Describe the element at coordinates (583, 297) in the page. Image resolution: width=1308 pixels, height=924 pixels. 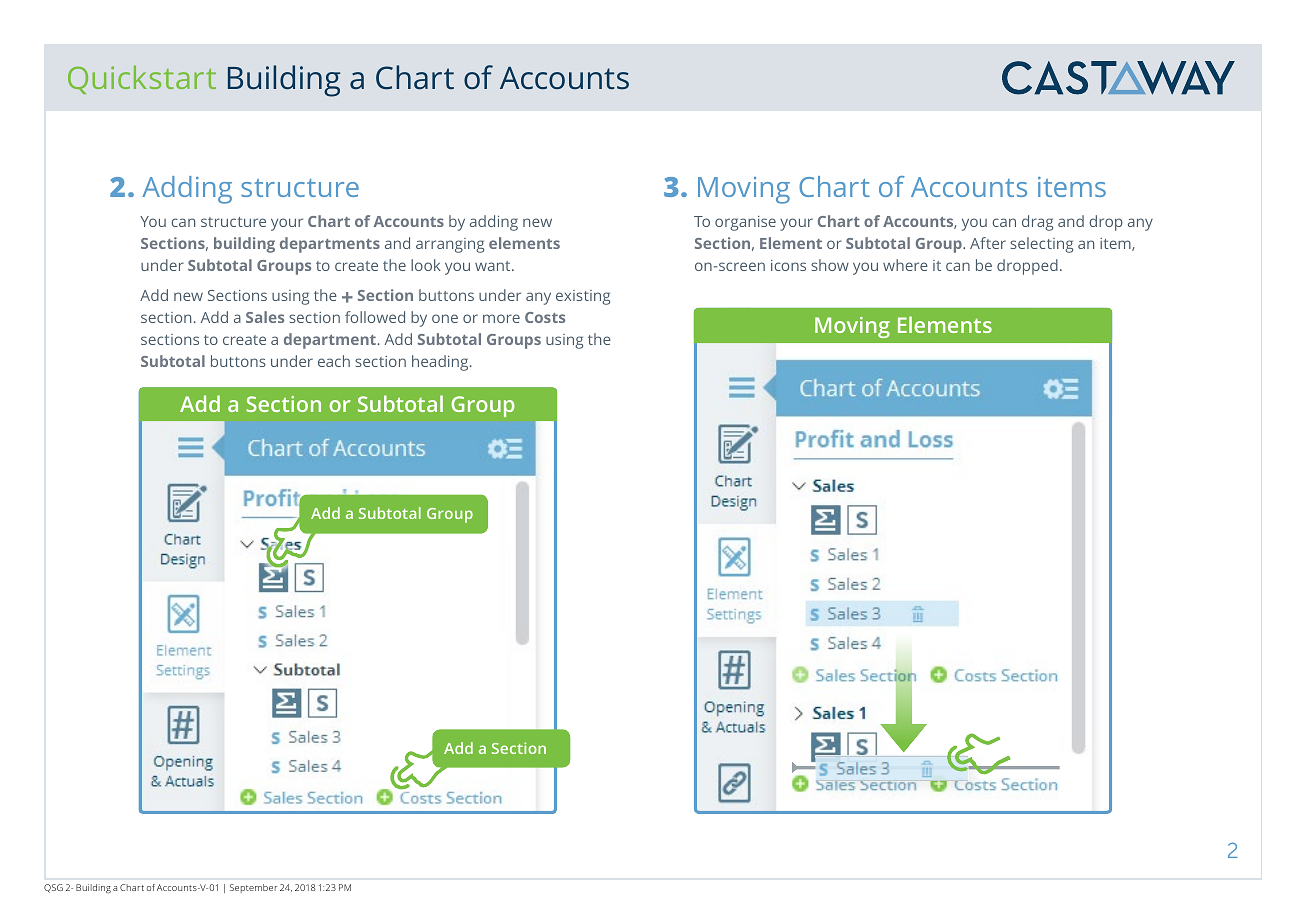
I see `existing` at that location.
